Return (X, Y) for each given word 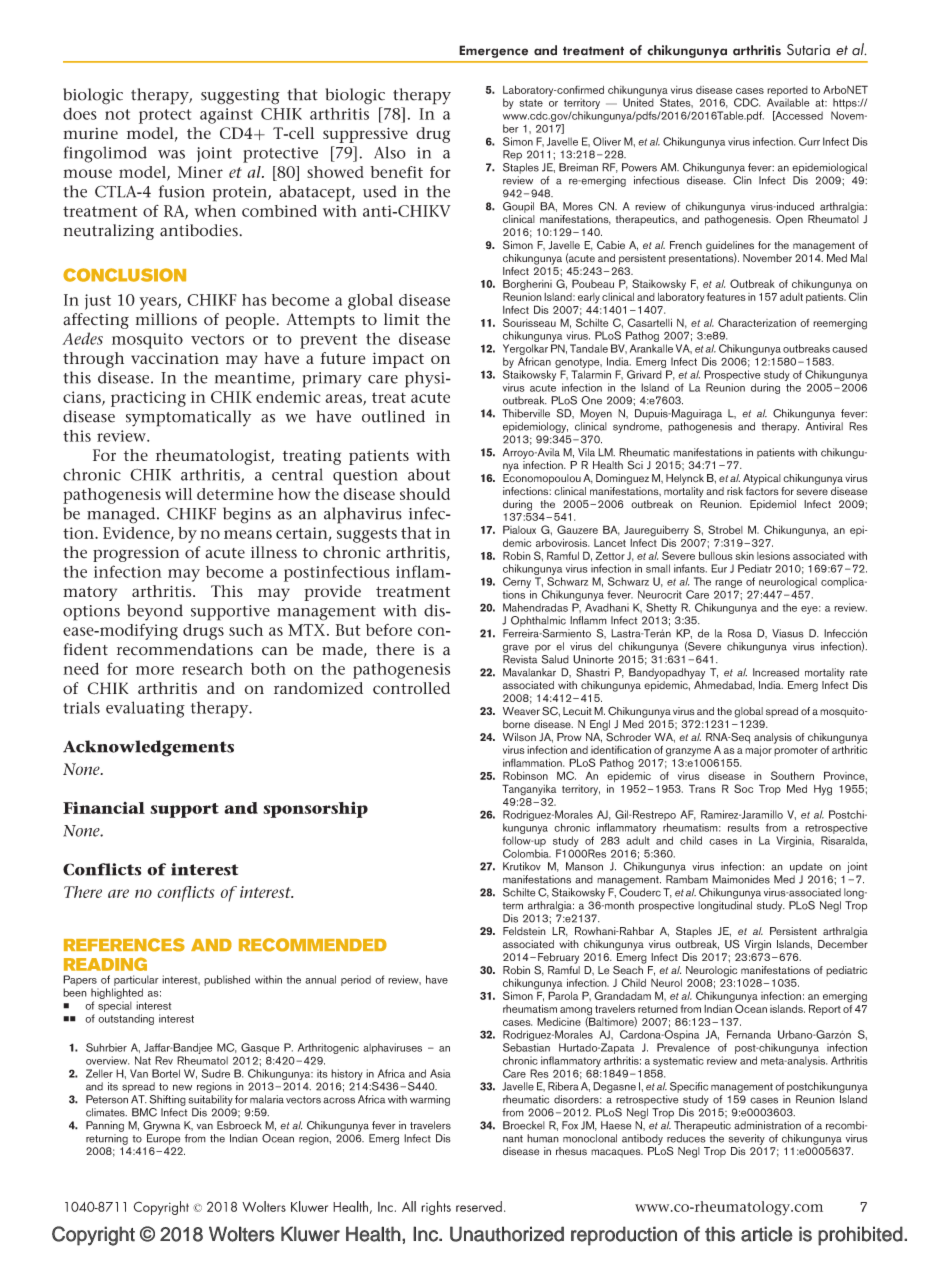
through (93, 360)
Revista (520, 659)
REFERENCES (124, 945)
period (356, 980)
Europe (163, 1139)
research (212, 669)
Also (390, 152)
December (843, 944)
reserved (479, 1206)
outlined (393, 416)
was (171, 154)
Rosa (740, 633)
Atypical (762, 479)
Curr (809, 141)
